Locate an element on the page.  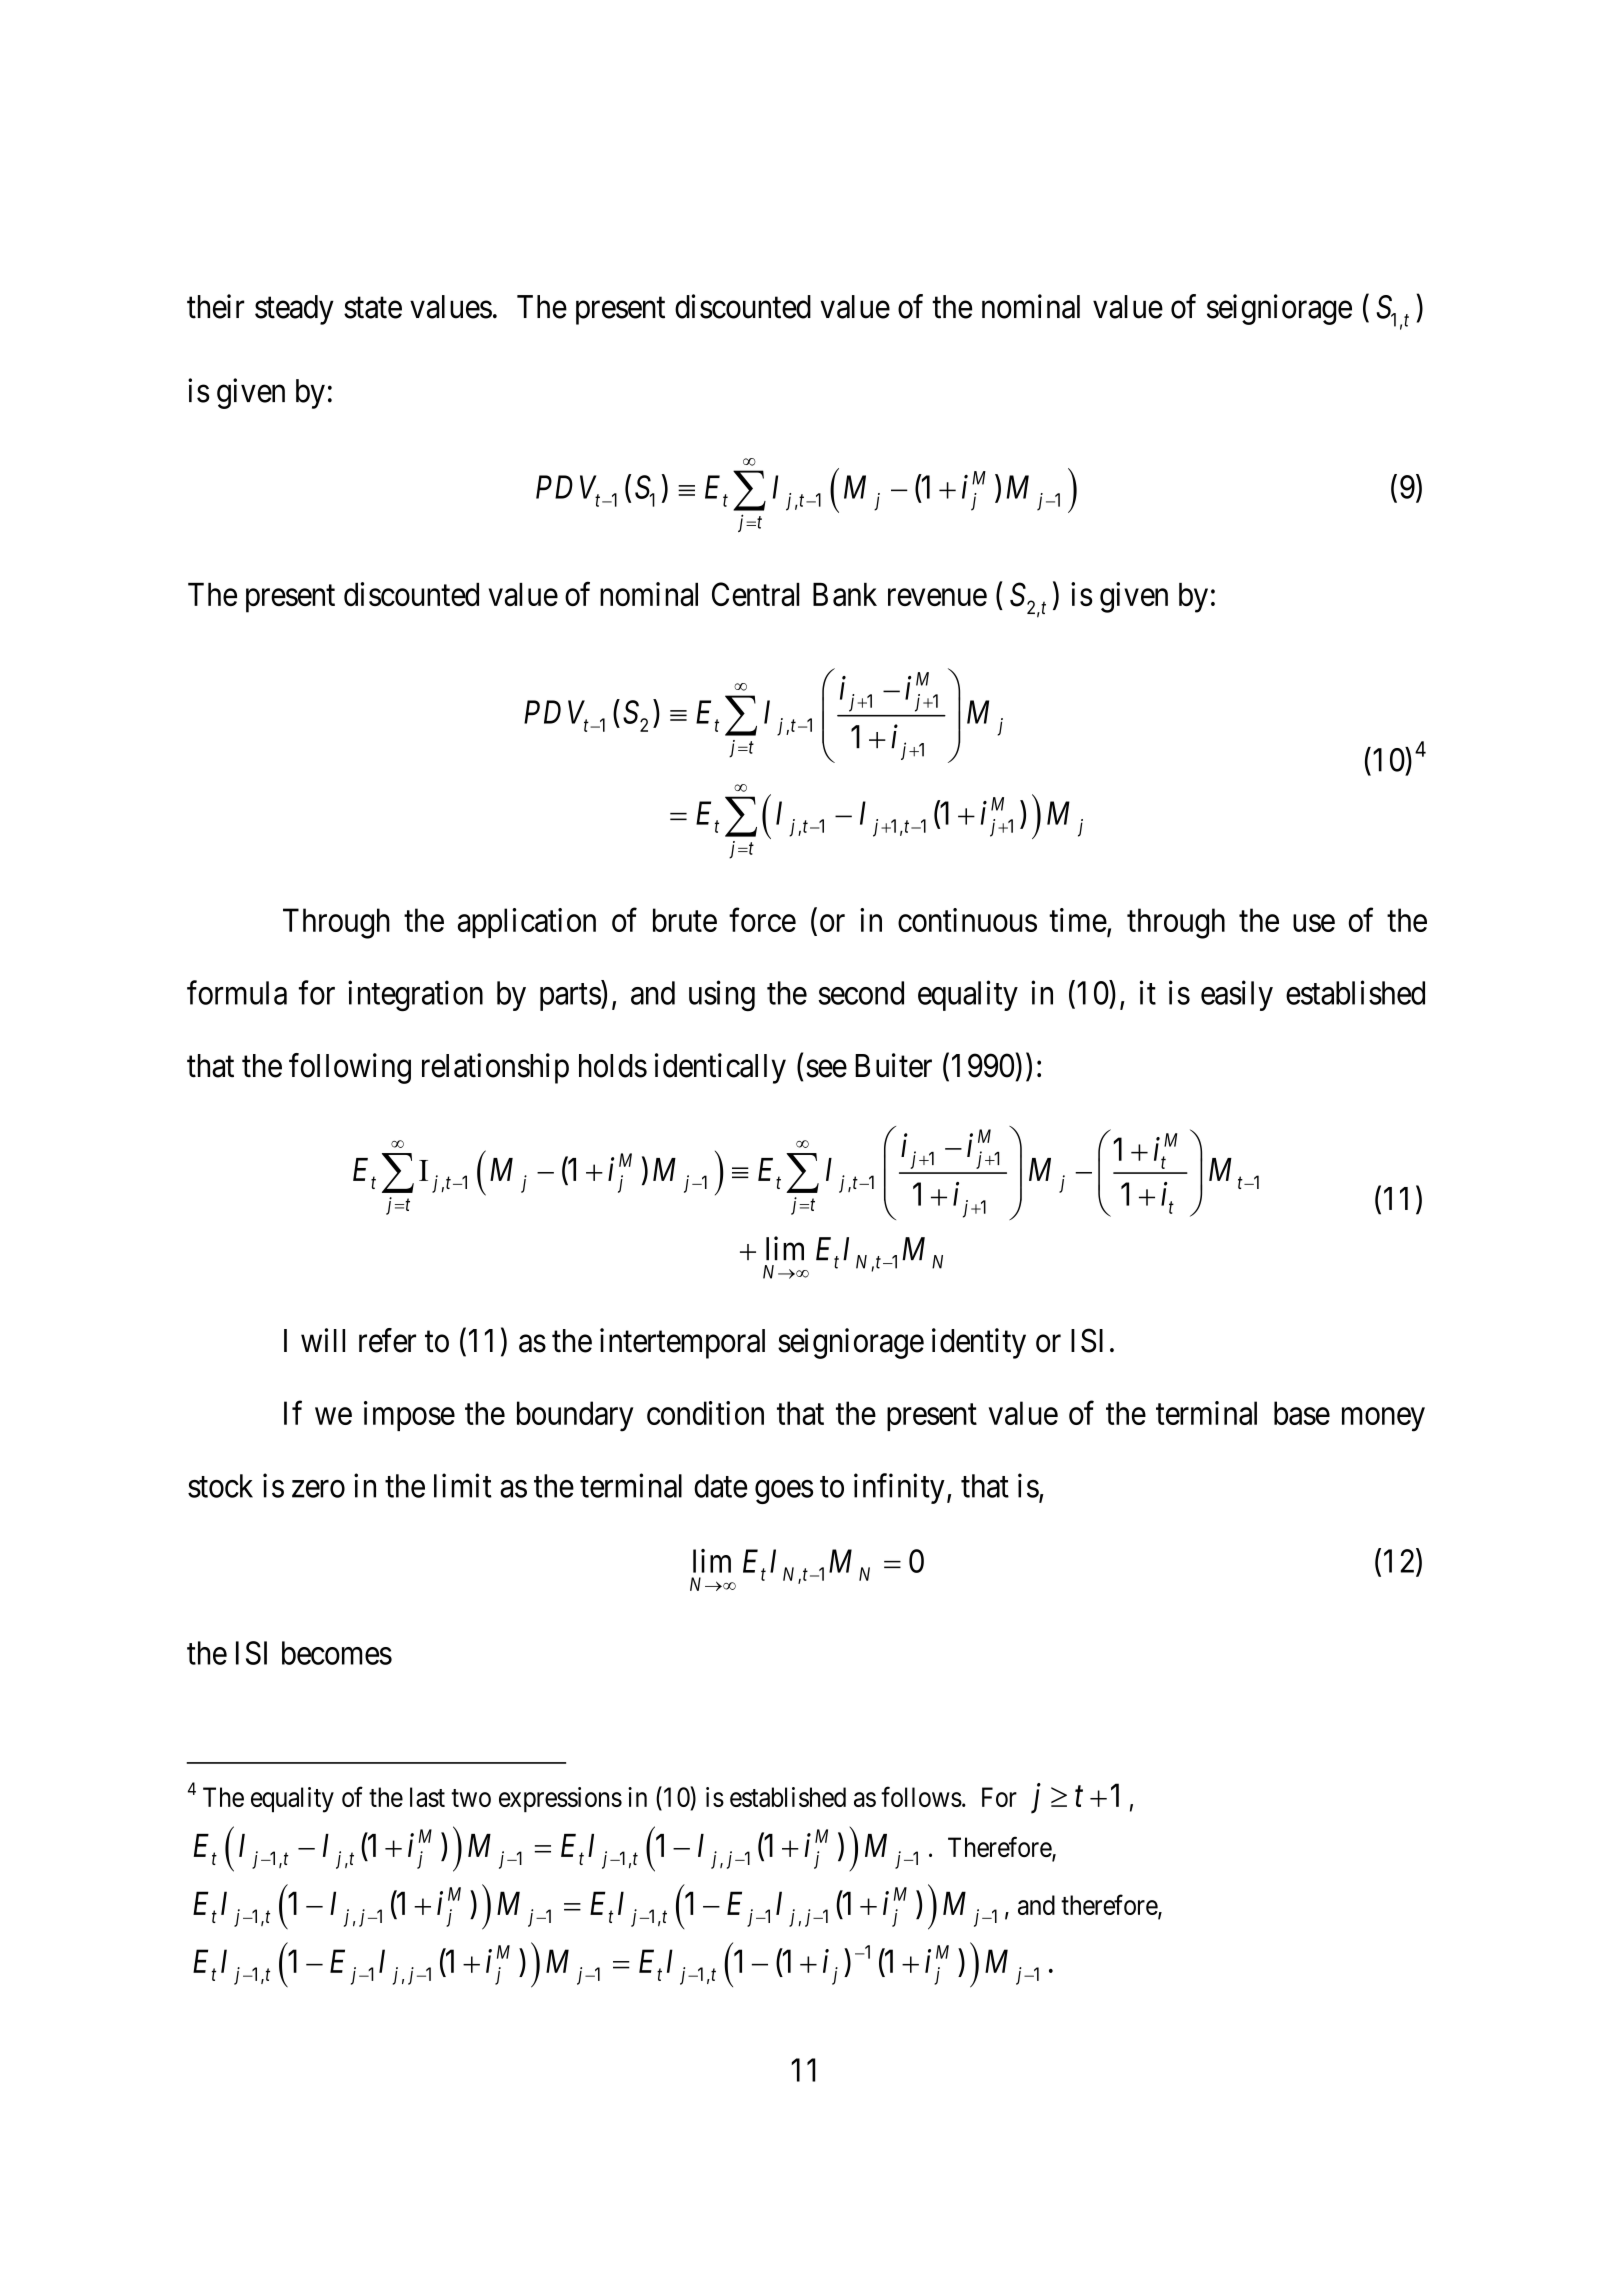
Central is located at coordinates (756, 594).
